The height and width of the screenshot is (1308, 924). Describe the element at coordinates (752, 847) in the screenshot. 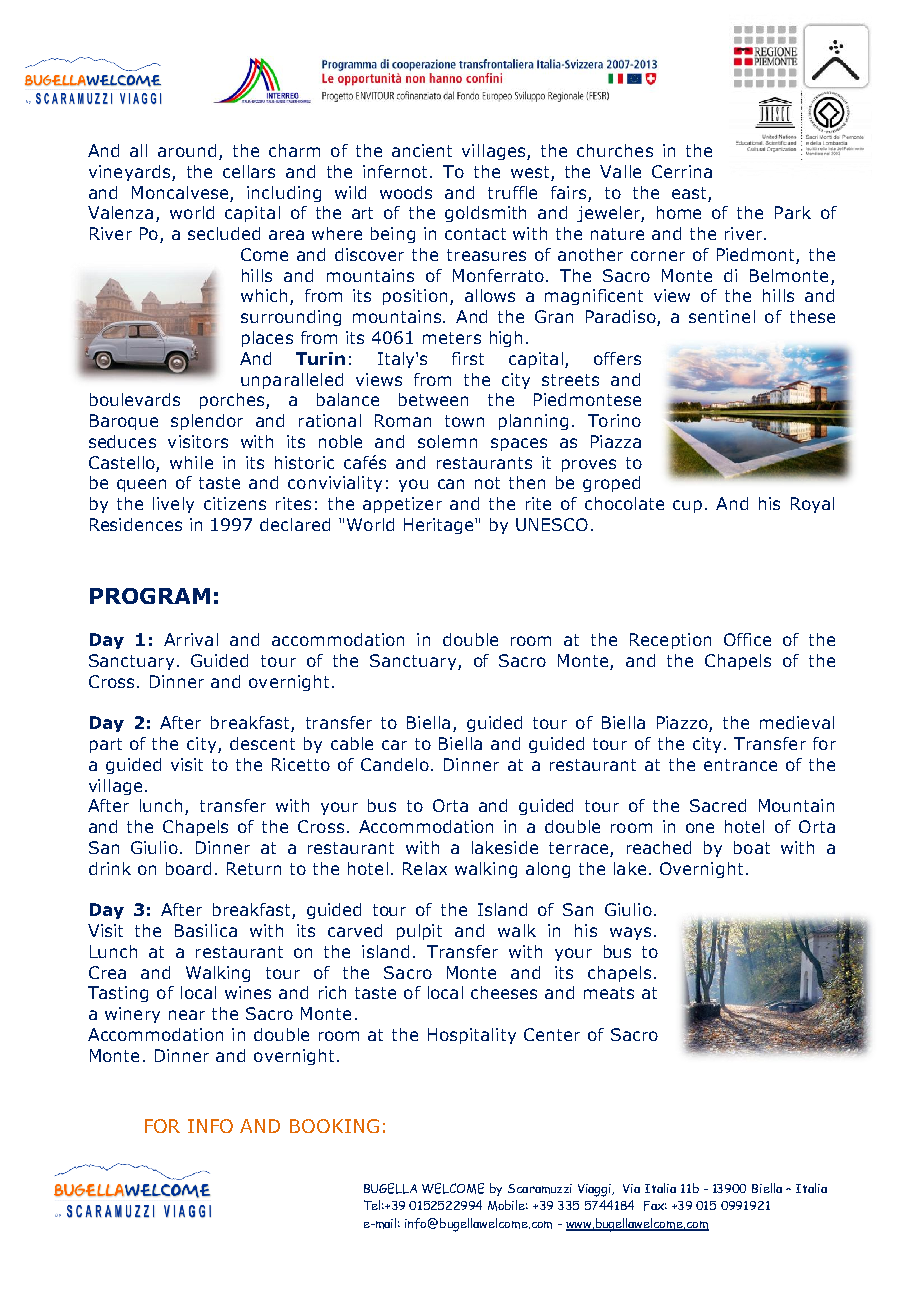

I see `boat` at that location.
